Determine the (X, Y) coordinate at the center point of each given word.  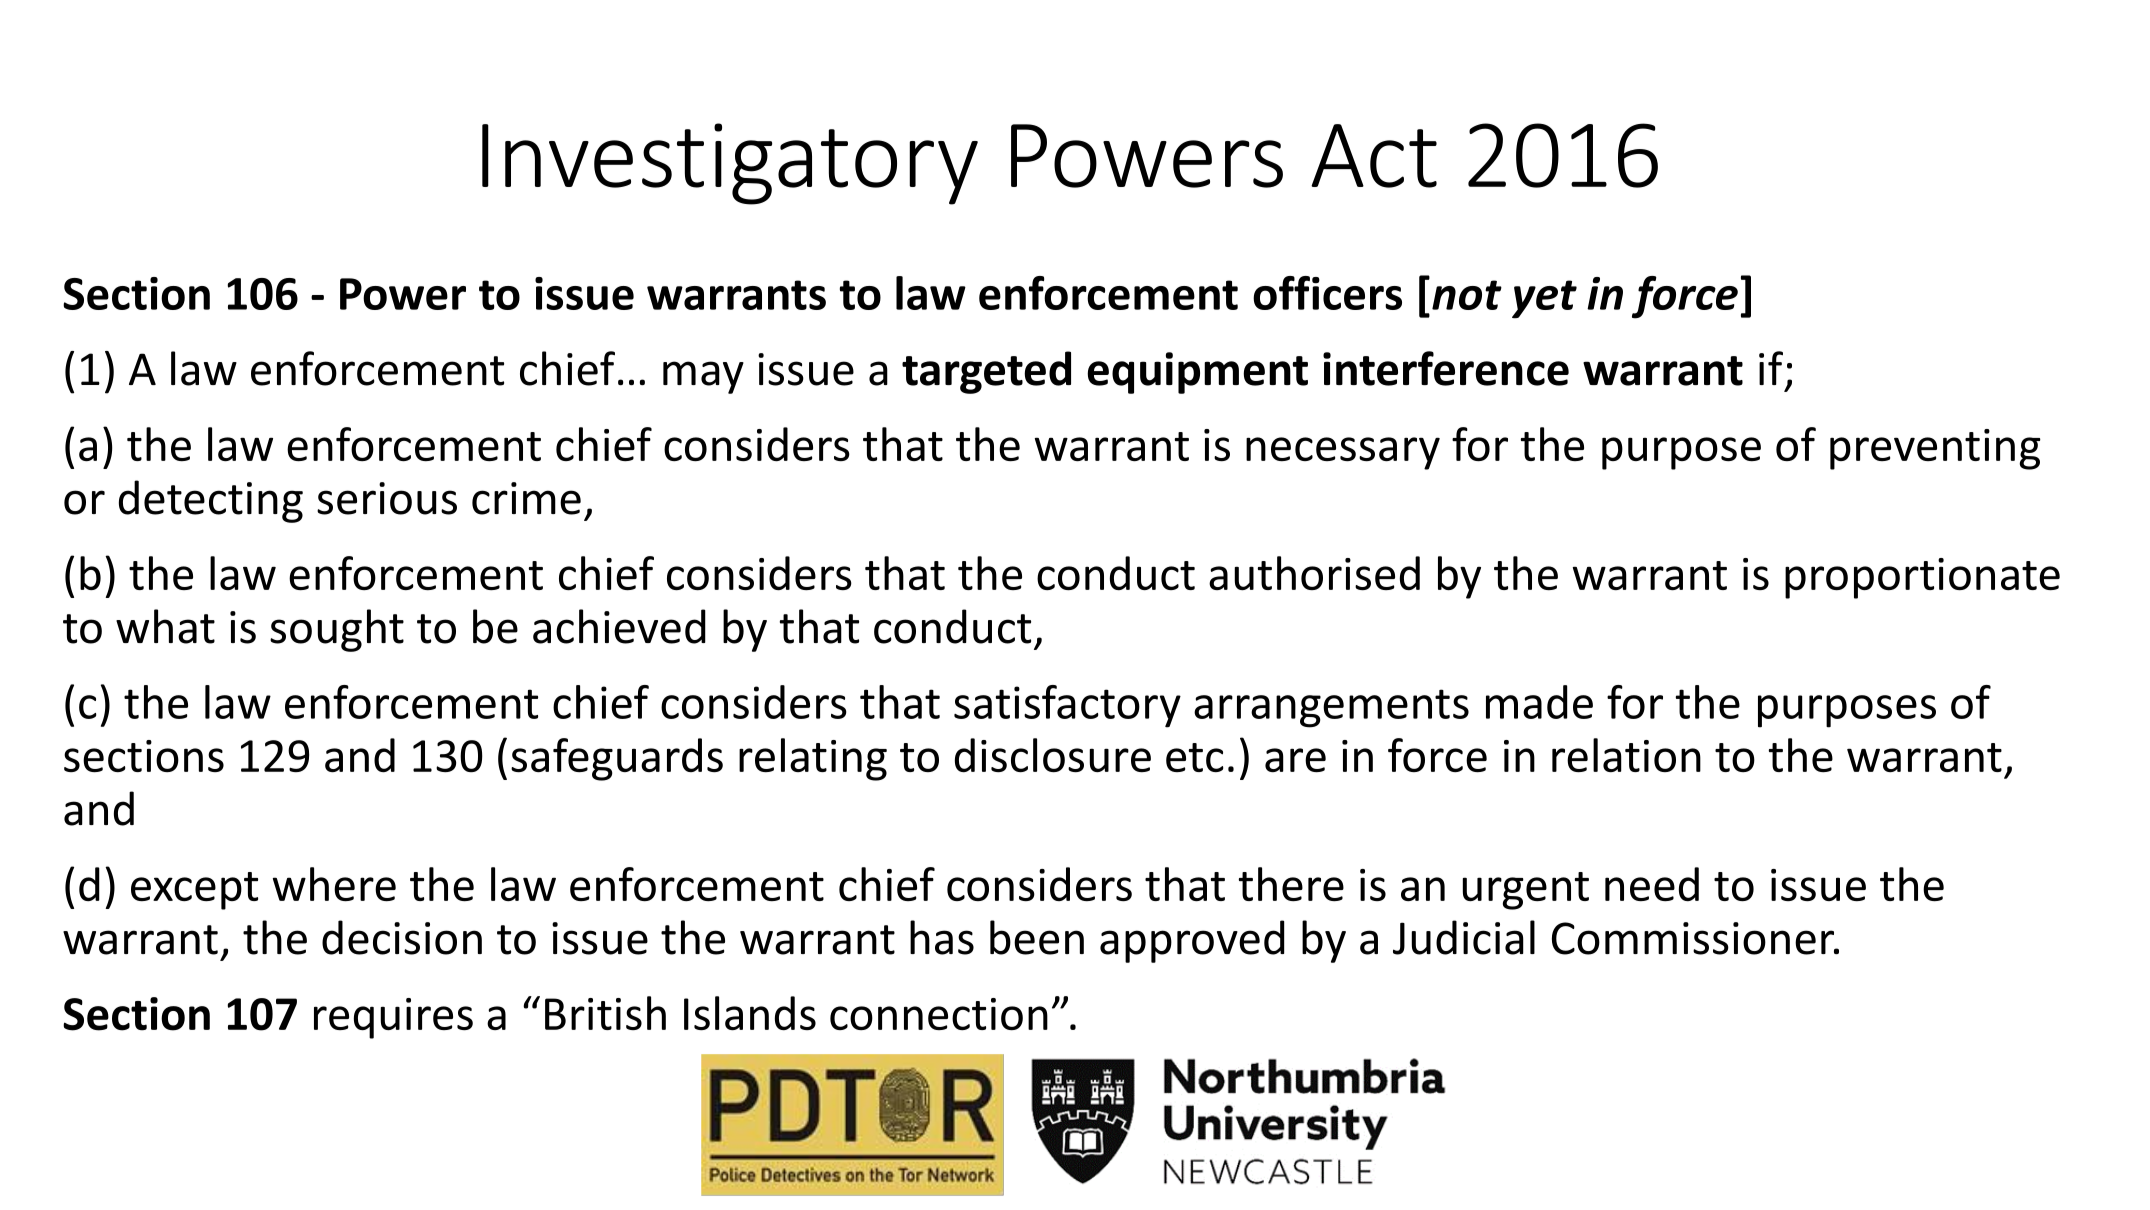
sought (337, 630)
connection (939, 1014)
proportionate (1922, 578)
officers (1327, 293)
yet (1544, 299)
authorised (1314, 573)
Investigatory (730, 164)
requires (393, 1018)
